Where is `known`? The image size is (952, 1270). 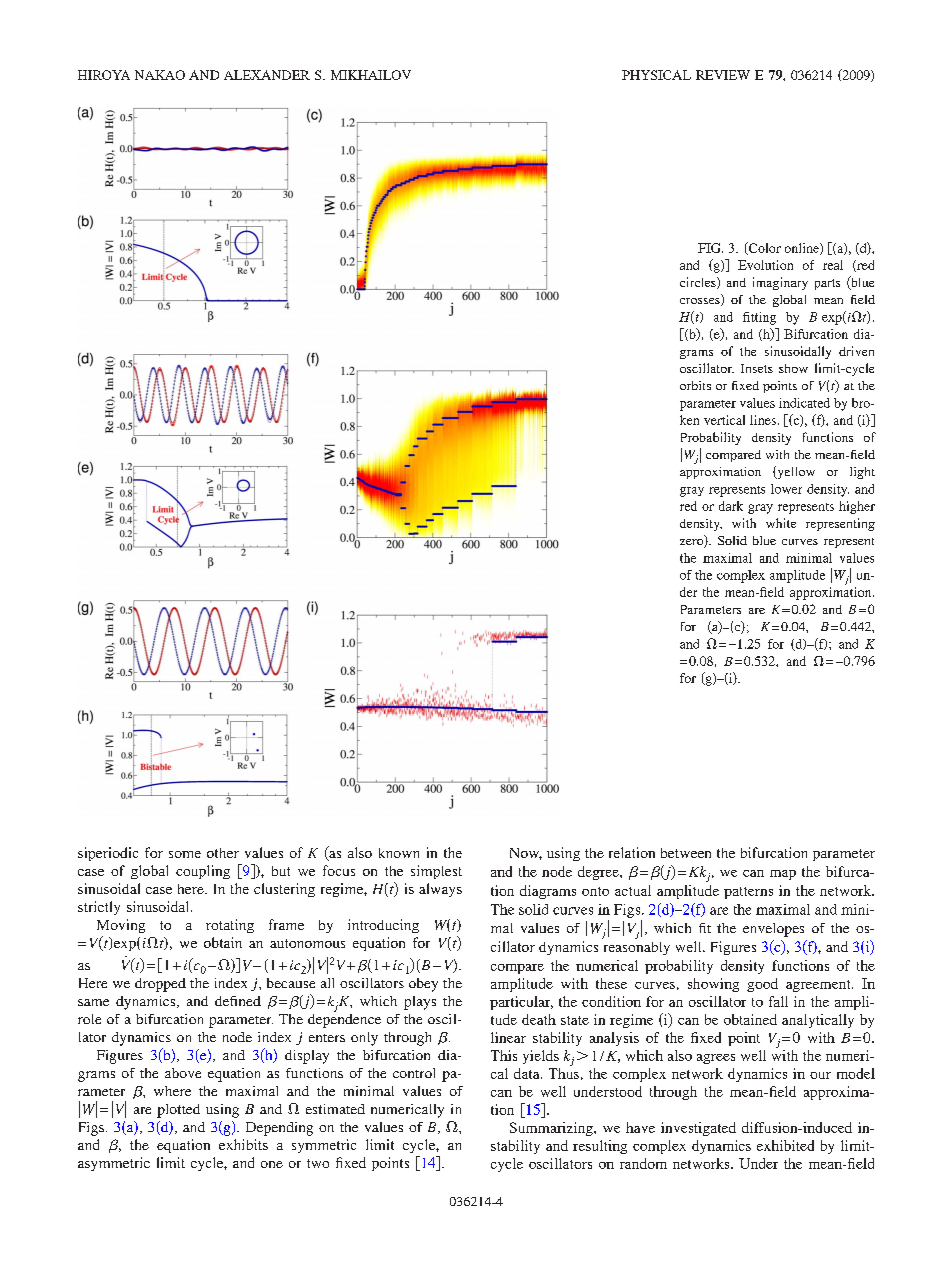 known is located at coordinates (399, 853).
